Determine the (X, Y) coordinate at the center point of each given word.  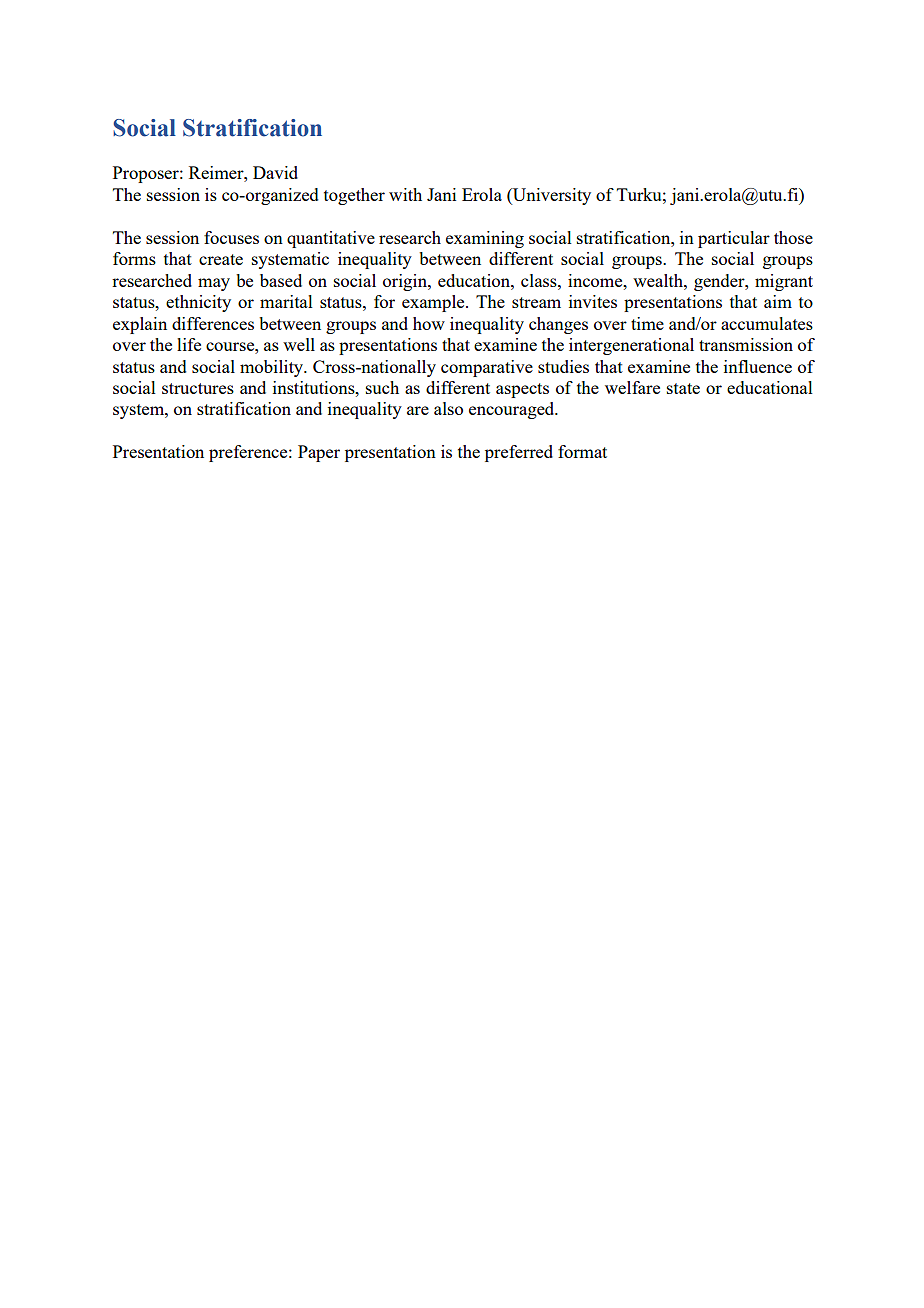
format (582, 451)
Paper (319, 453)
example (434, 303)
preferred (519, 453)
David (275, 172)
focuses (231, 237)
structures (198, 388)
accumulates (767, 323)
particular (734, 239)
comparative (487, 368)
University (551, 196)
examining (485, 239)
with (405, 194)
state (683, 388)
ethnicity (198, 303)
